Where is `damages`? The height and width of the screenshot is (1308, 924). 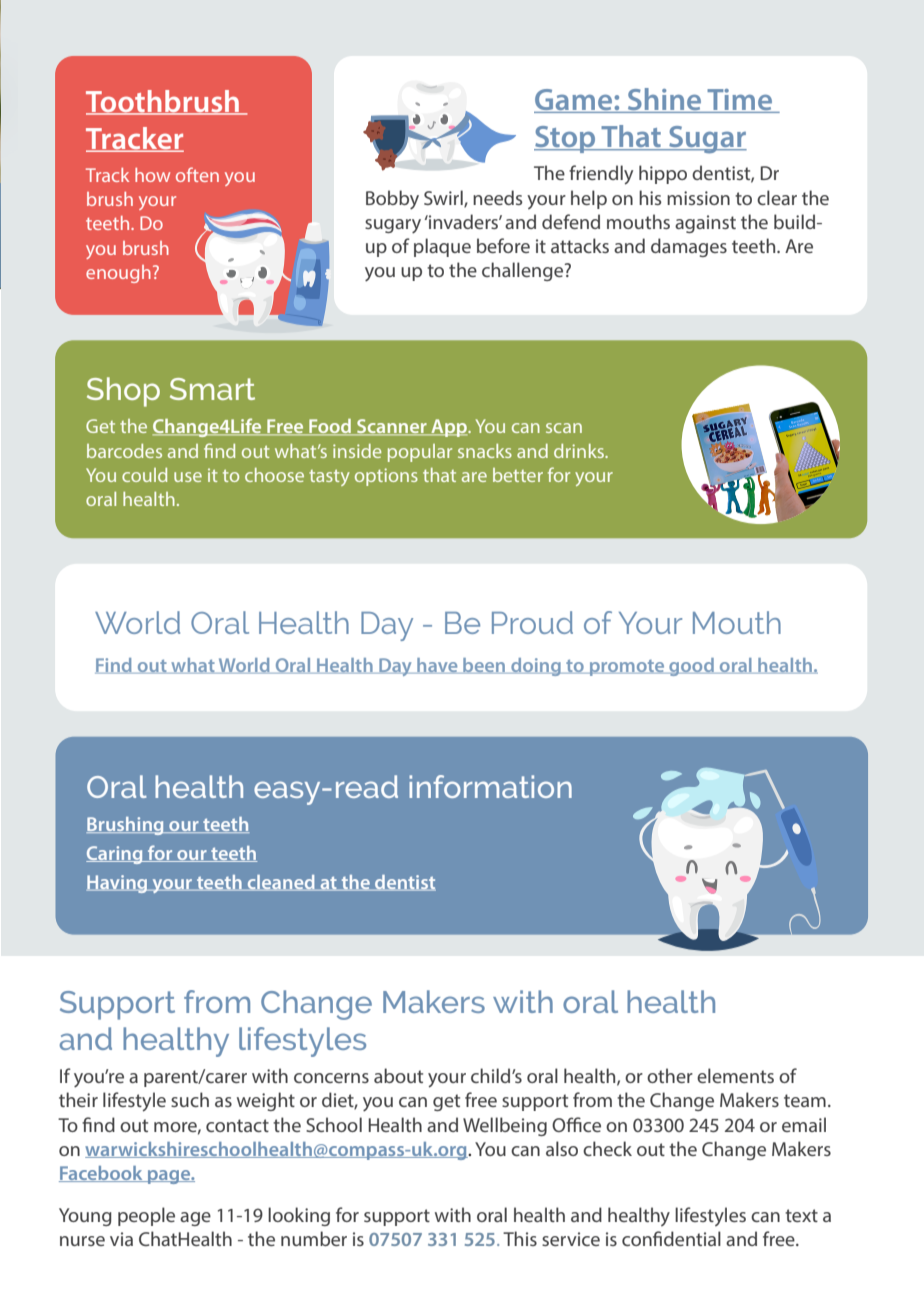
damages is located at coordinates (689, 247).
